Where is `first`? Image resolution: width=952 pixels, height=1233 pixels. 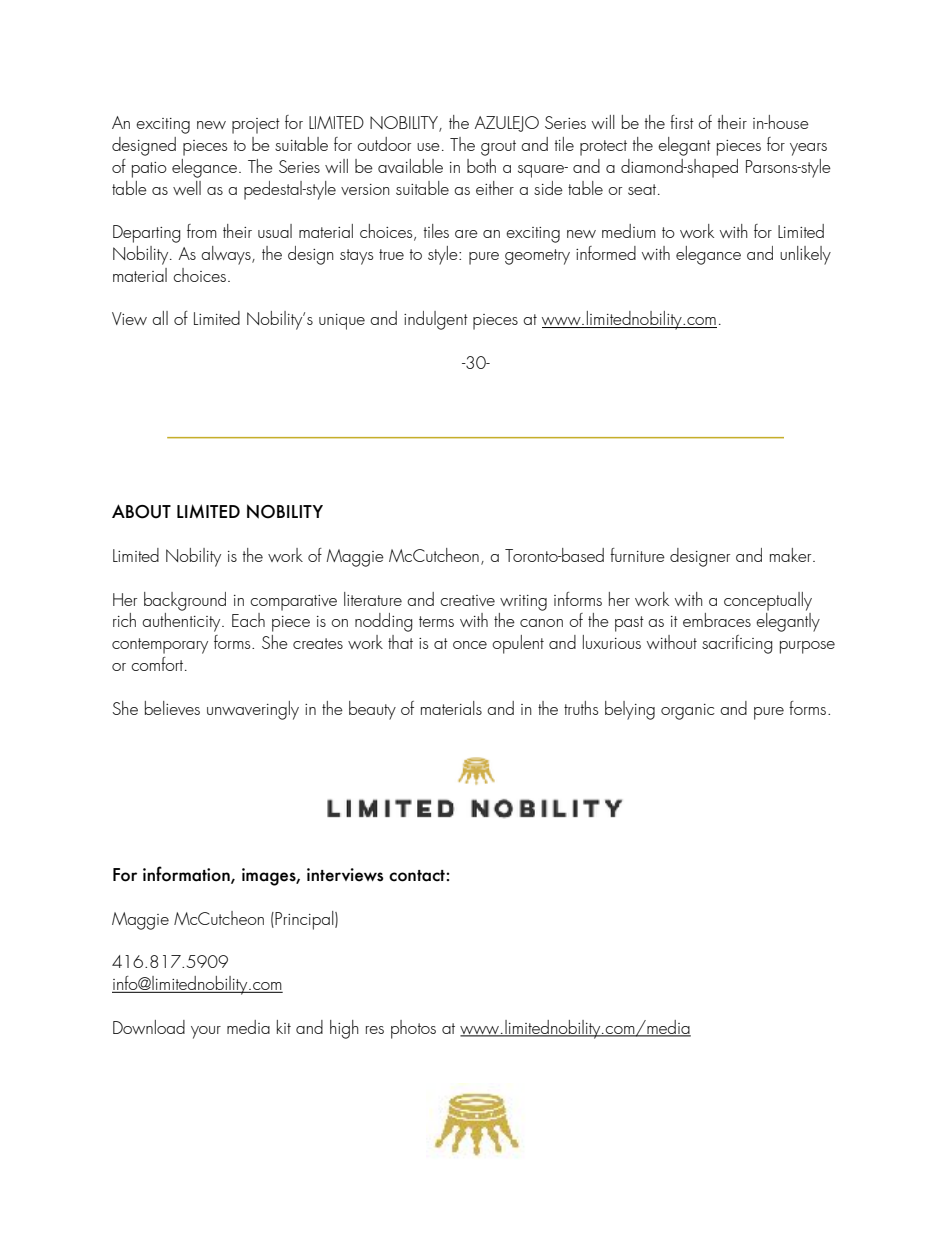 first is located at coordinates (682, 122).
